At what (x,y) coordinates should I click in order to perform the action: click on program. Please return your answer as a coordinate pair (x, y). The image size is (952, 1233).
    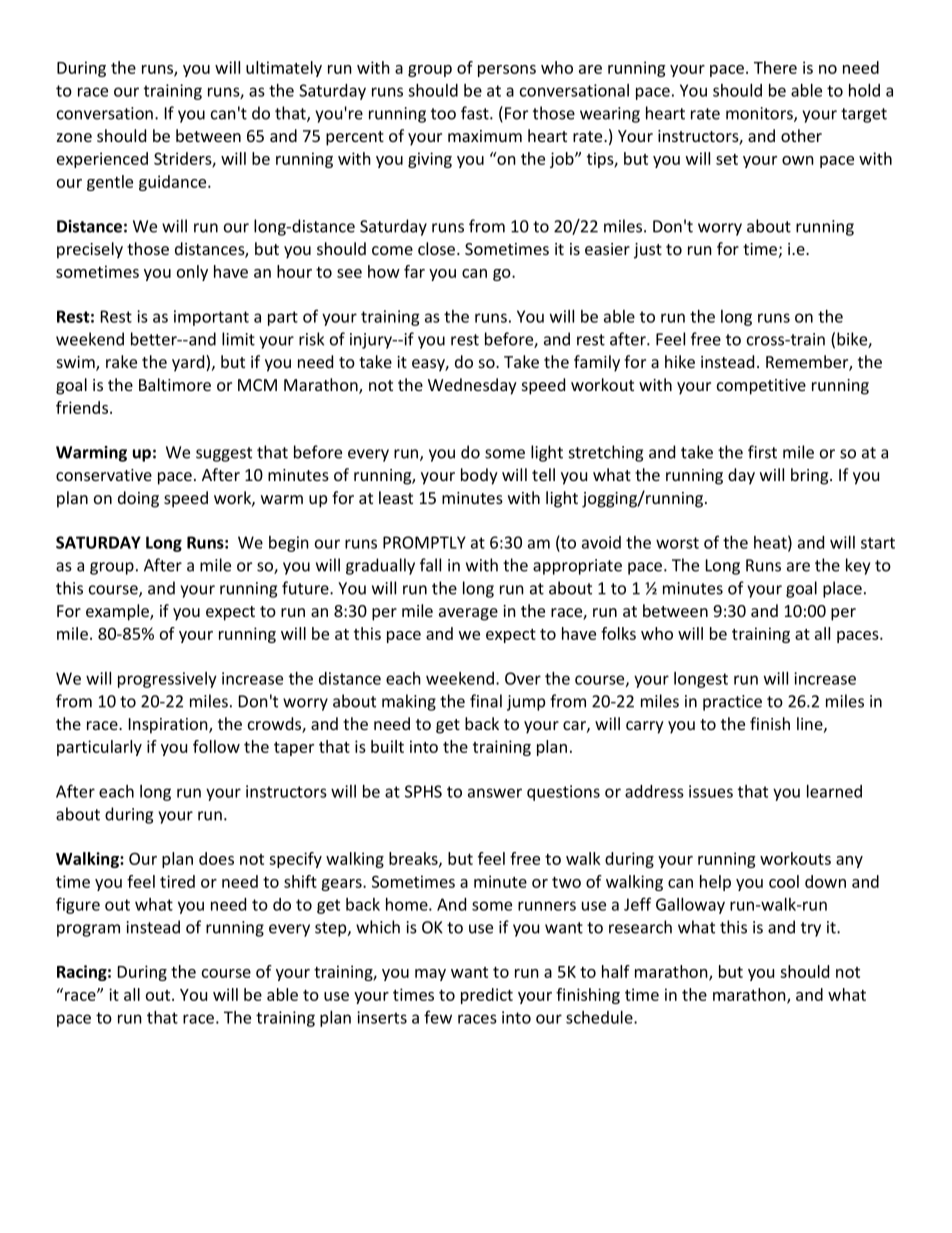
    Looking at the image, I should click on (88, 930).
